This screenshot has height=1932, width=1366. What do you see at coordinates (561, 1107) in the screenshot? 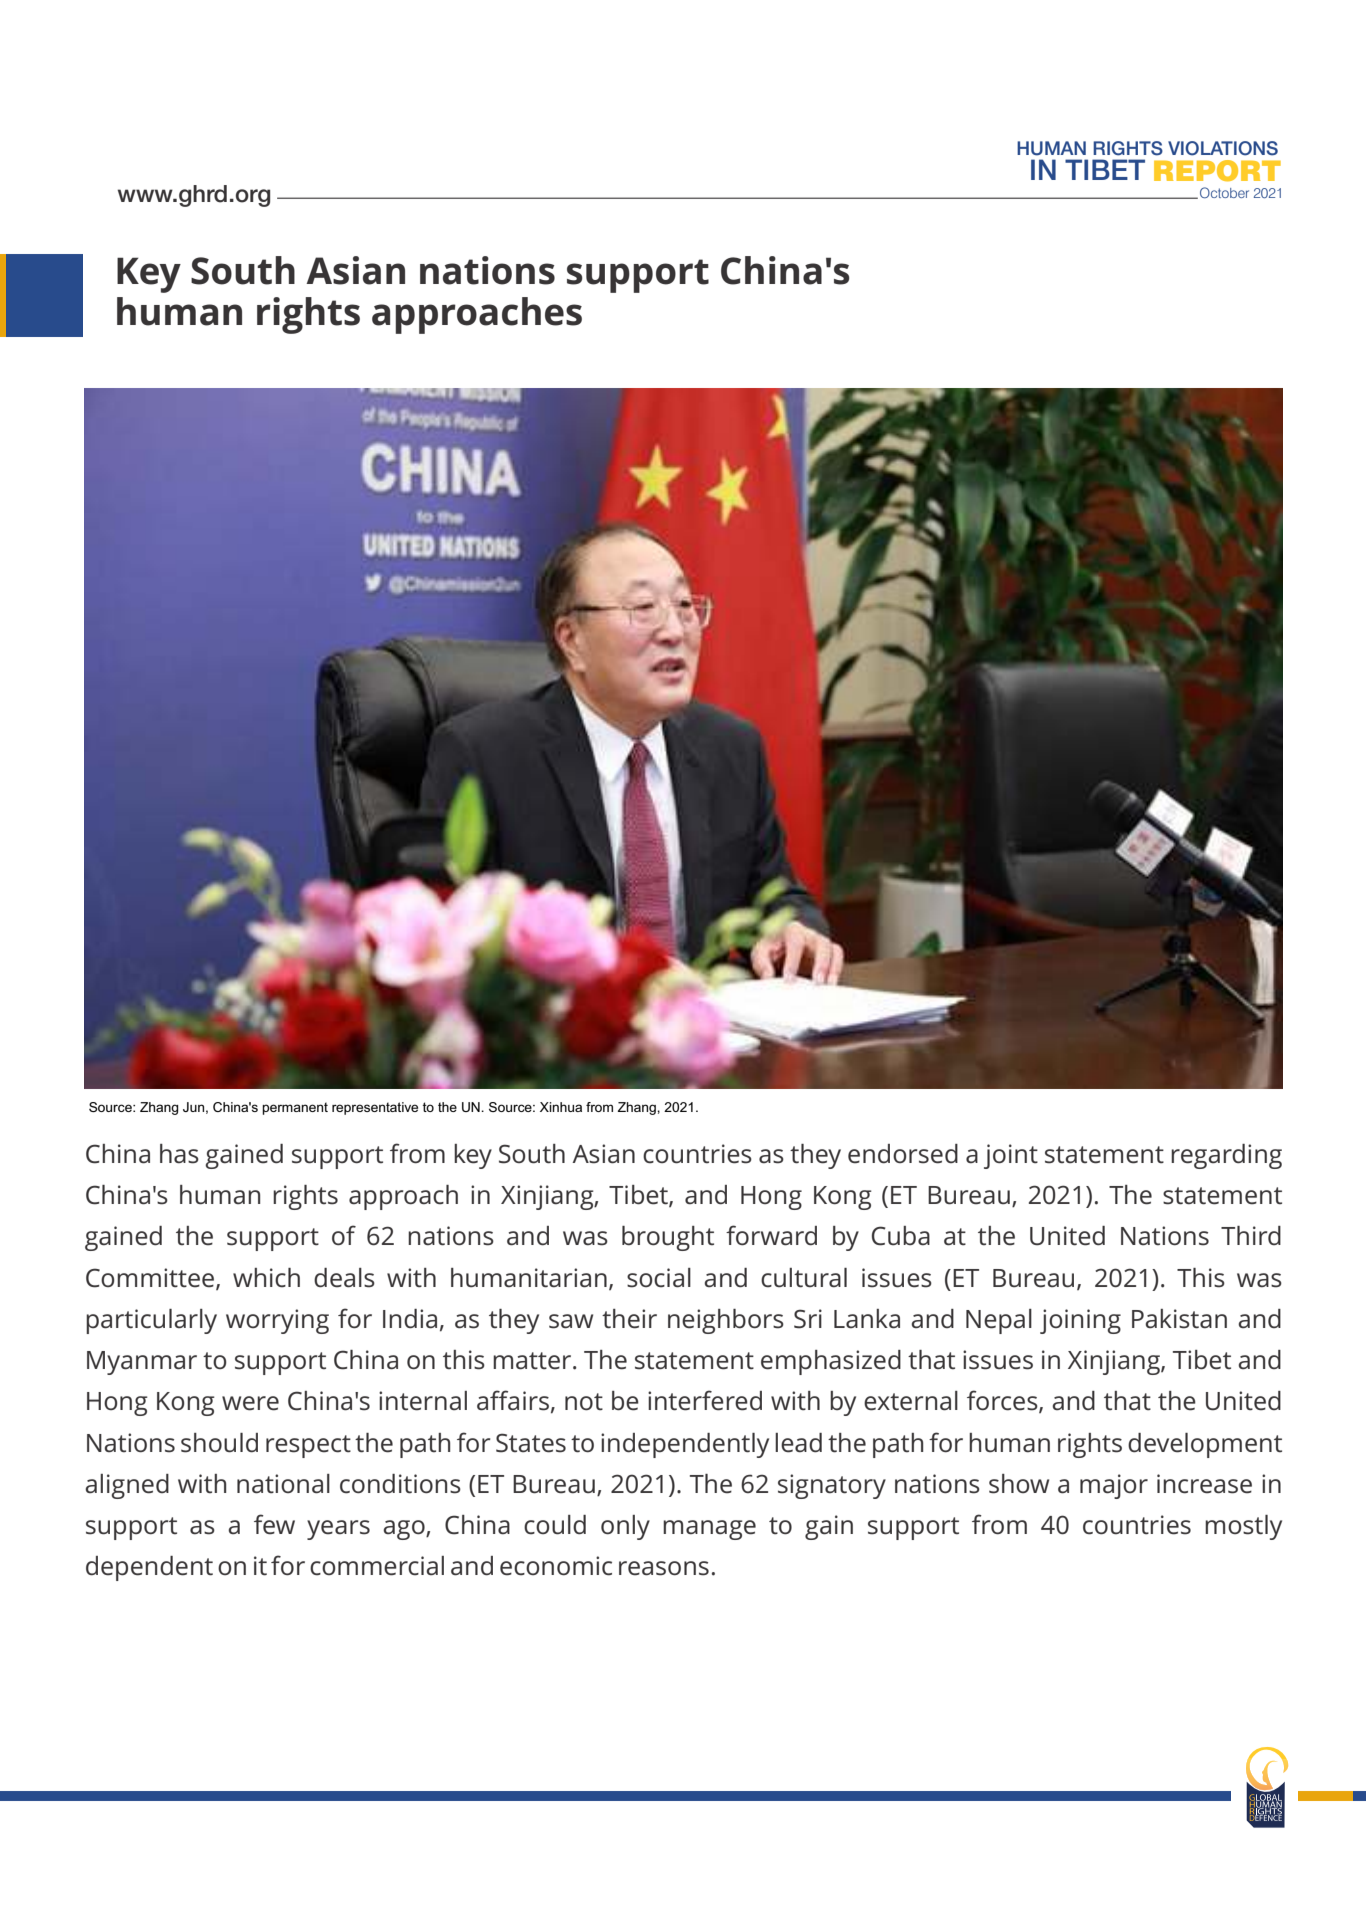
I see `Xinhua` at bounding box center [561, 1107].
